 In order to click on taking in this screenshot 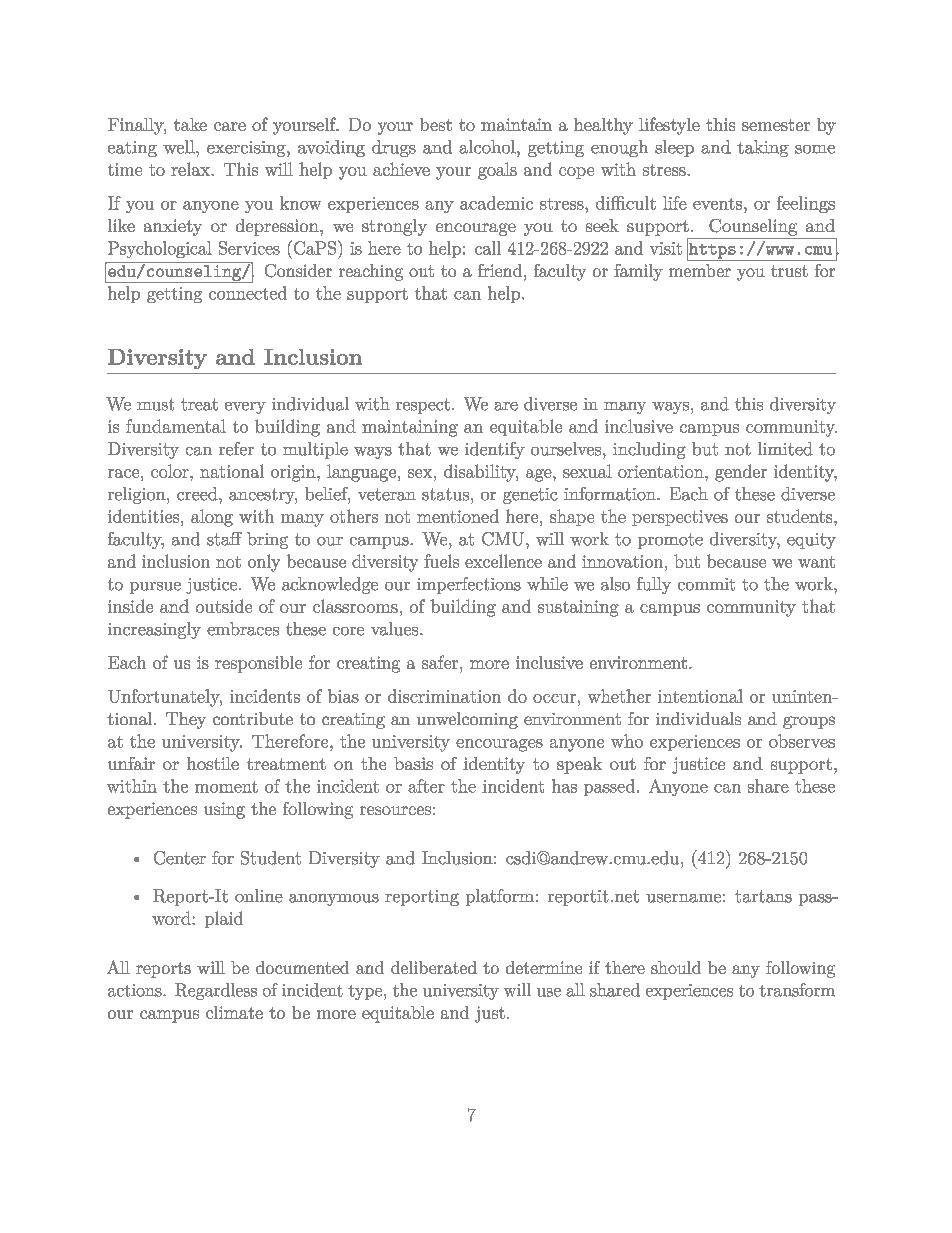, I will do `click(763, 148)`.
